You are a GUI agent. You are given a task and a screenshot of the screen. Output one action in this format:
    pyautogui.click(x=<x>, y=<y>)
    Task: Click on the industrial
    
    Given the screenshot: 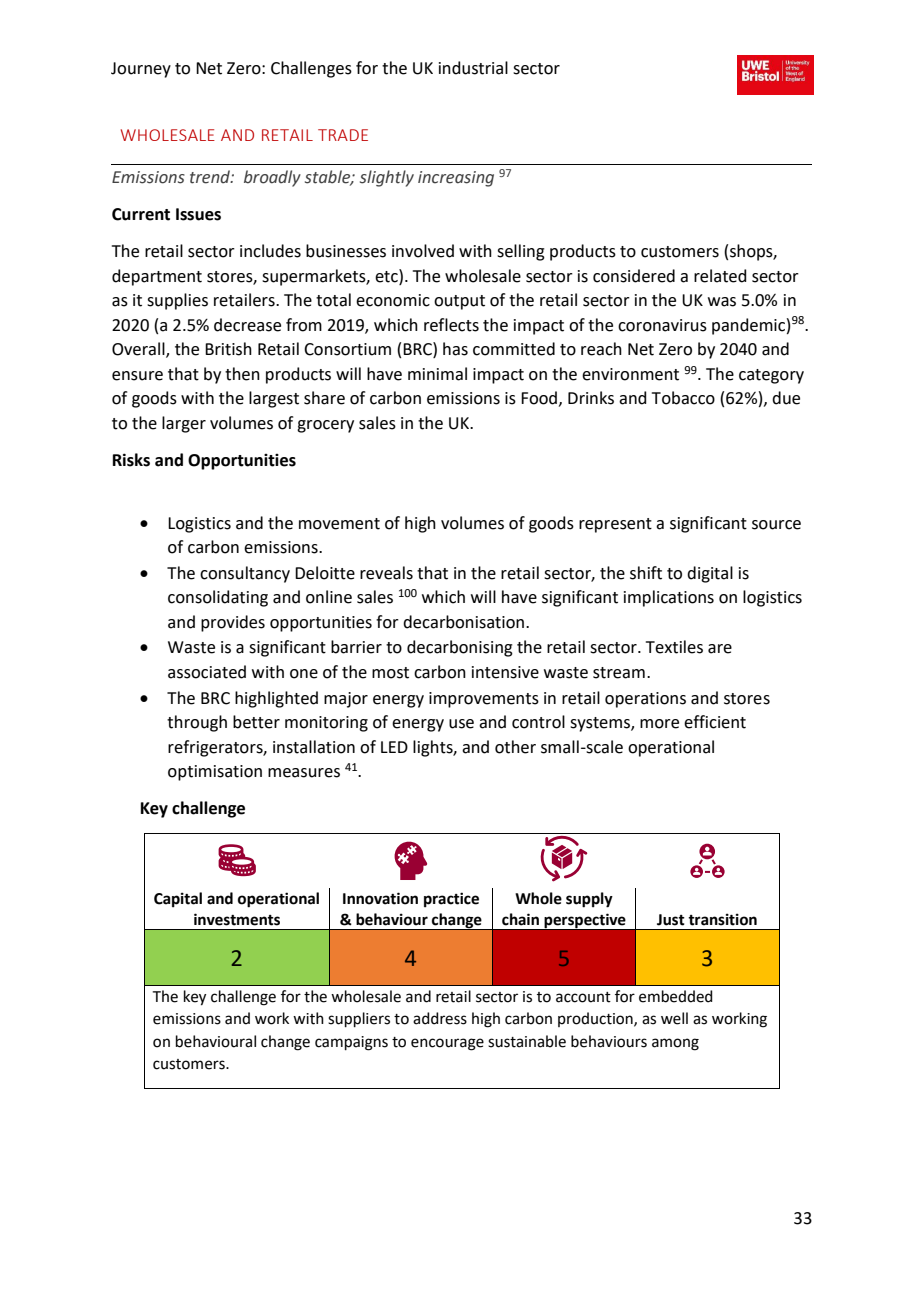 What is the action you would take?
    pyautogui.click(x=473, y=68)
